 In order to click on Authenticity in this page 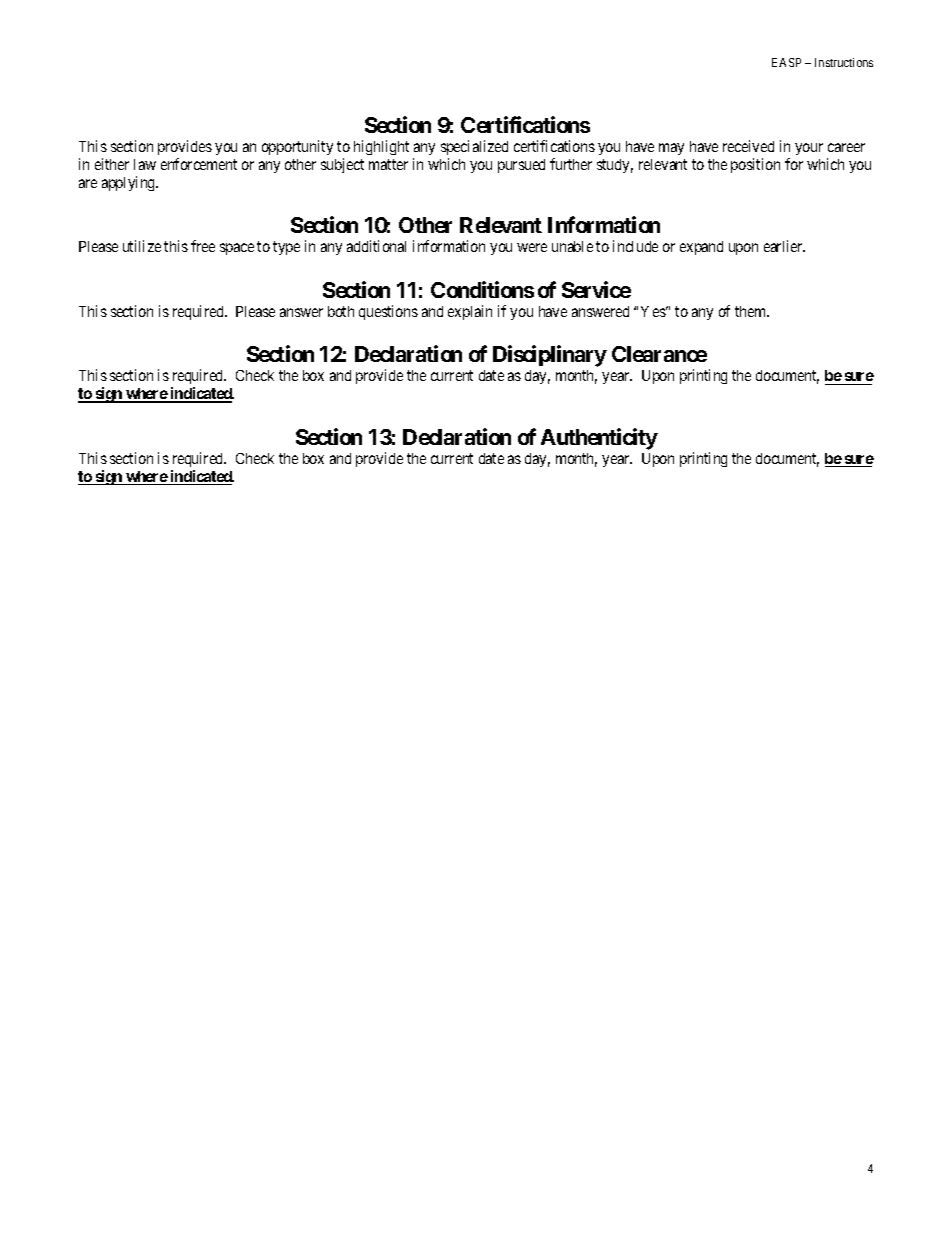, I will do `click(599, 439)`.
